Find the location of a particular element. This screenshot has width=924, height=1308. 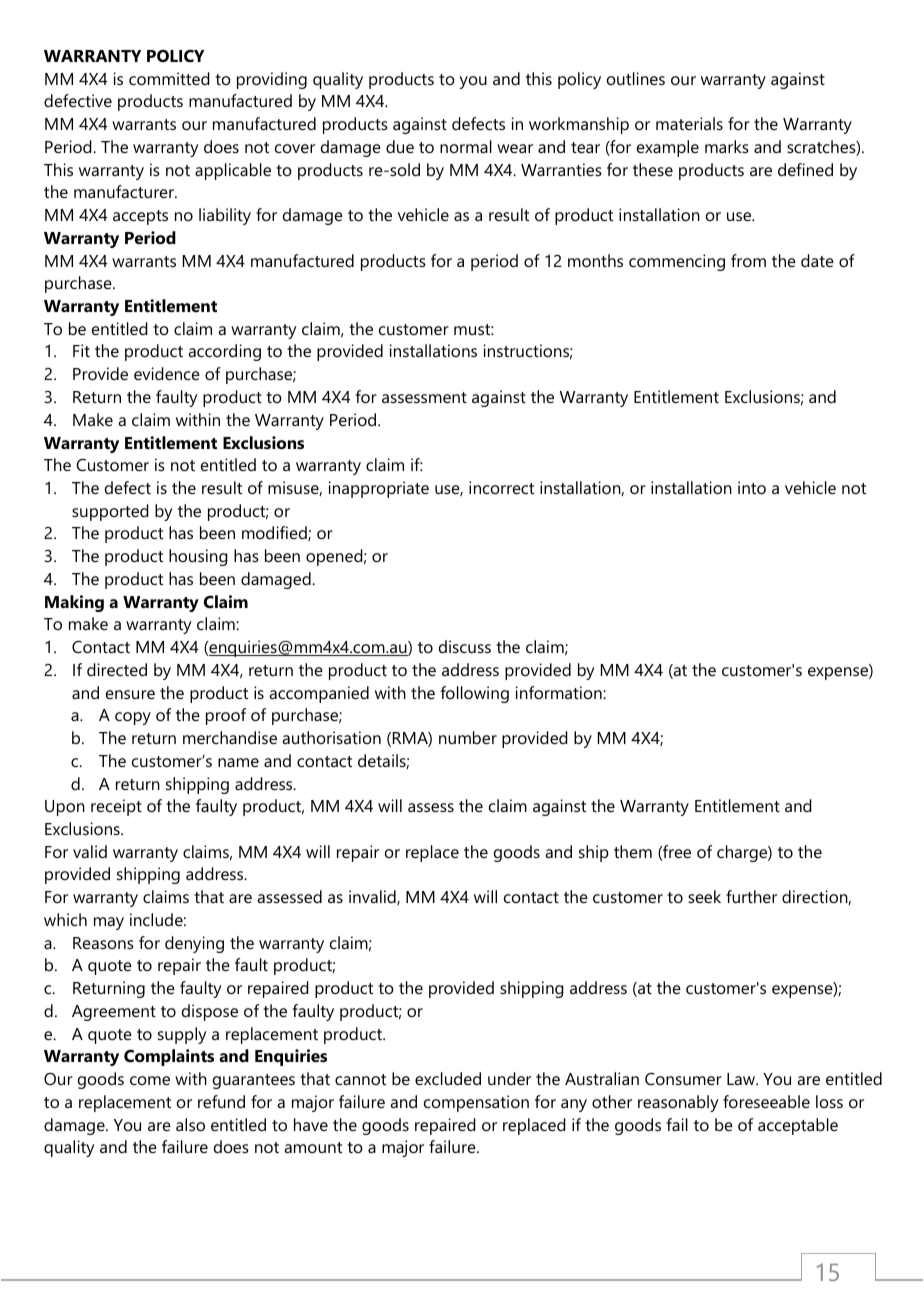

into is located at coordinates (752, 487).
